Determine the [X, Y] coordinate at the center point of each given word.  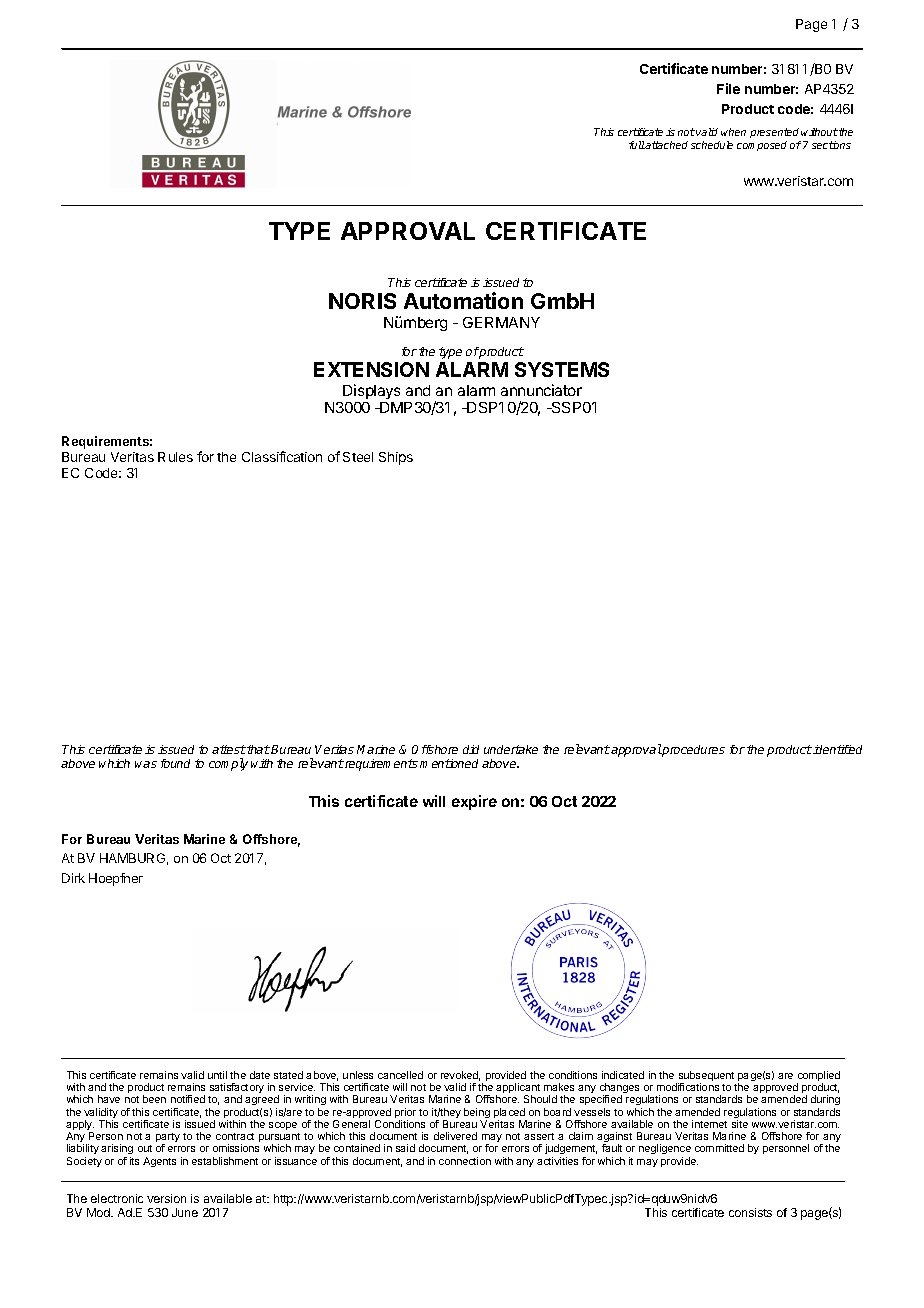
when [733, 132]
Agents [159, 1162]
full [637, 145]
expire [474, 802]
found [175, 763]
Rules [175, 457]
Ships [396, 458]
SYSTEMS [562, 369]
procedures [693, 751]
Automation [463, 300]
